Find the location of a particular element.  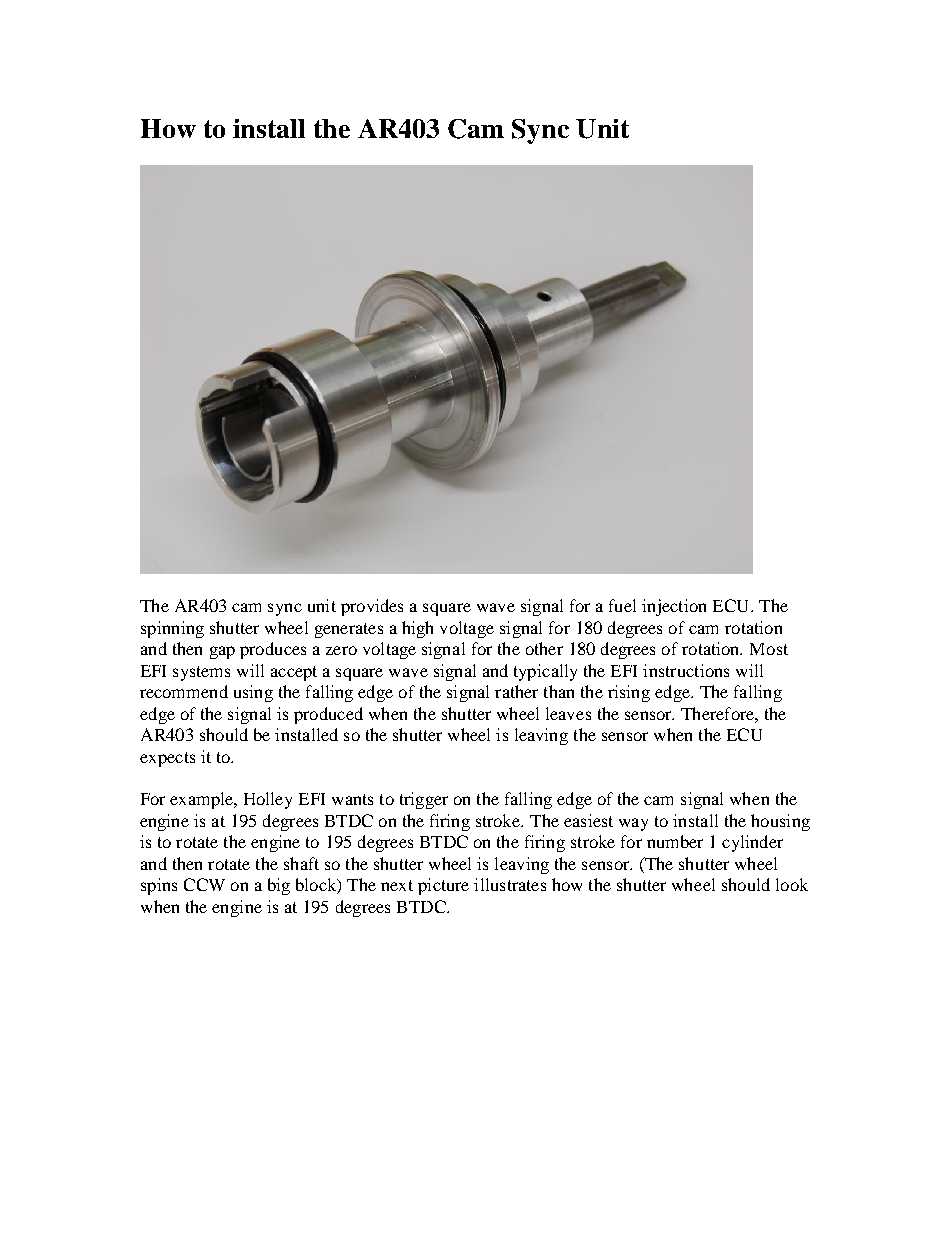

high is located at coordinates (417, 629).
